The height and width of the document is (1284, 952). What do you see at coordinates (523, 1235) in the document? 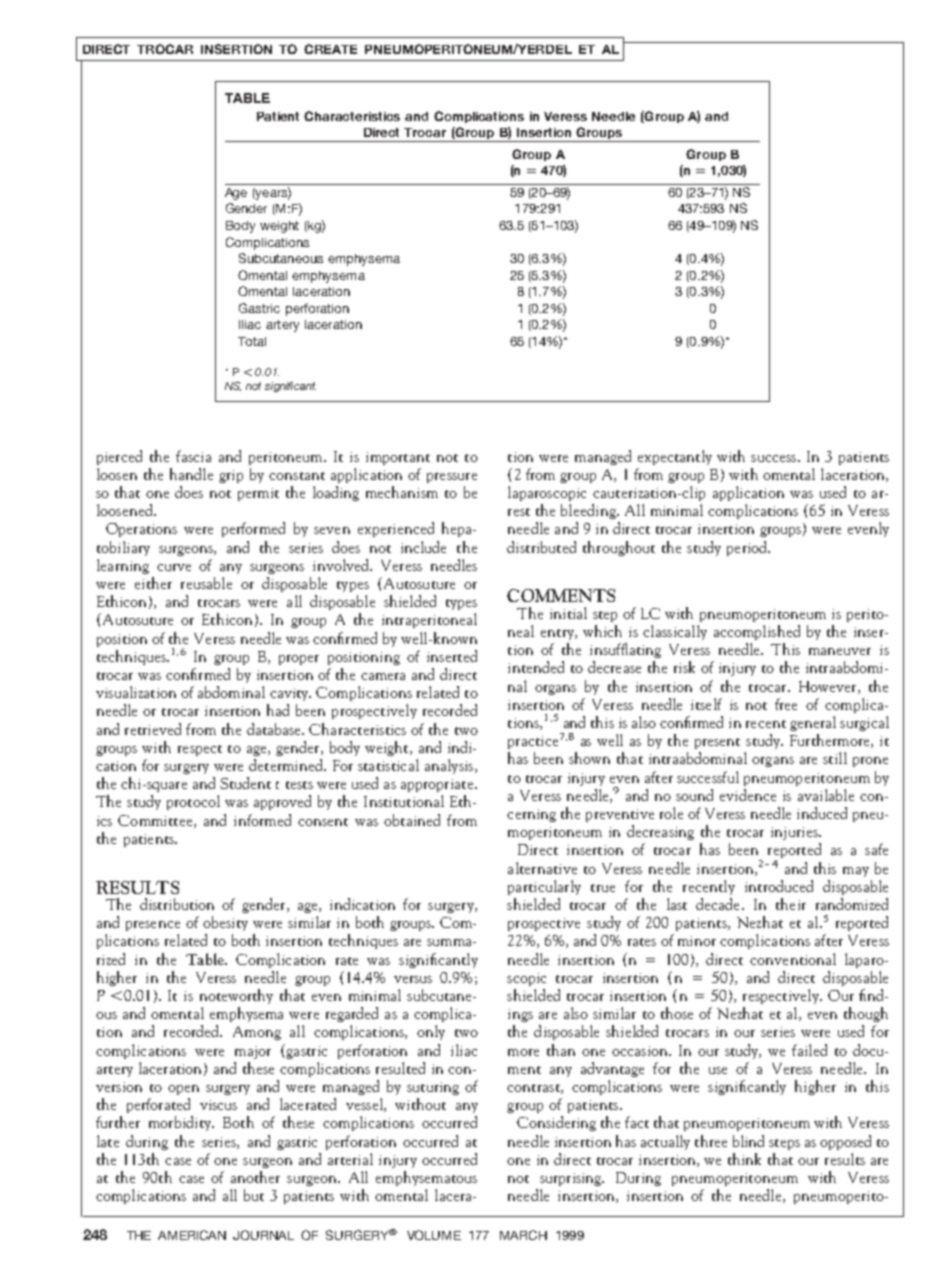
I see `MARCH` at bounding box center [523, 1235].
